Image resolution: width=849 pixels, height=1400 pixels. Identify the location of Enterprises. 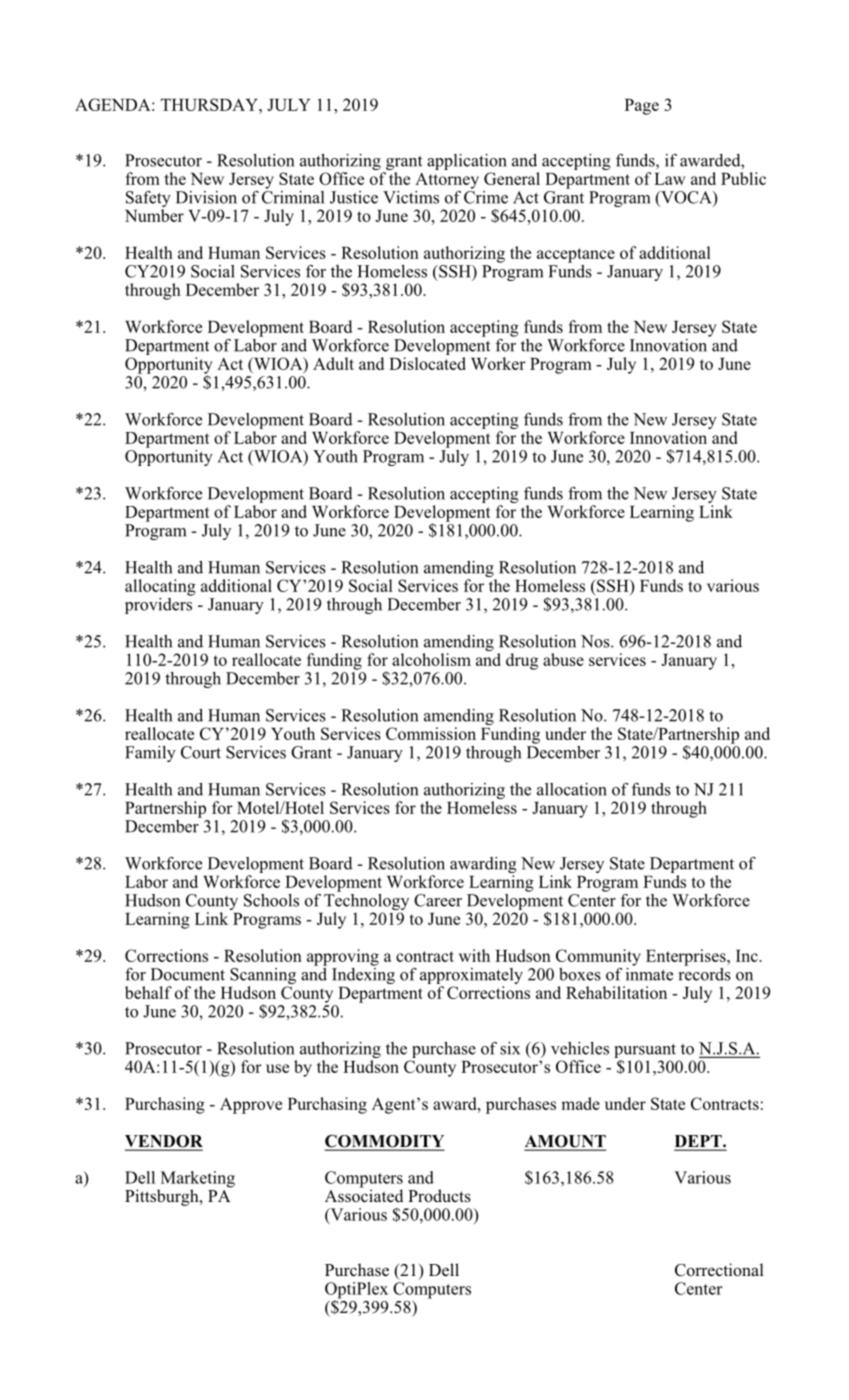
(687, 957).
